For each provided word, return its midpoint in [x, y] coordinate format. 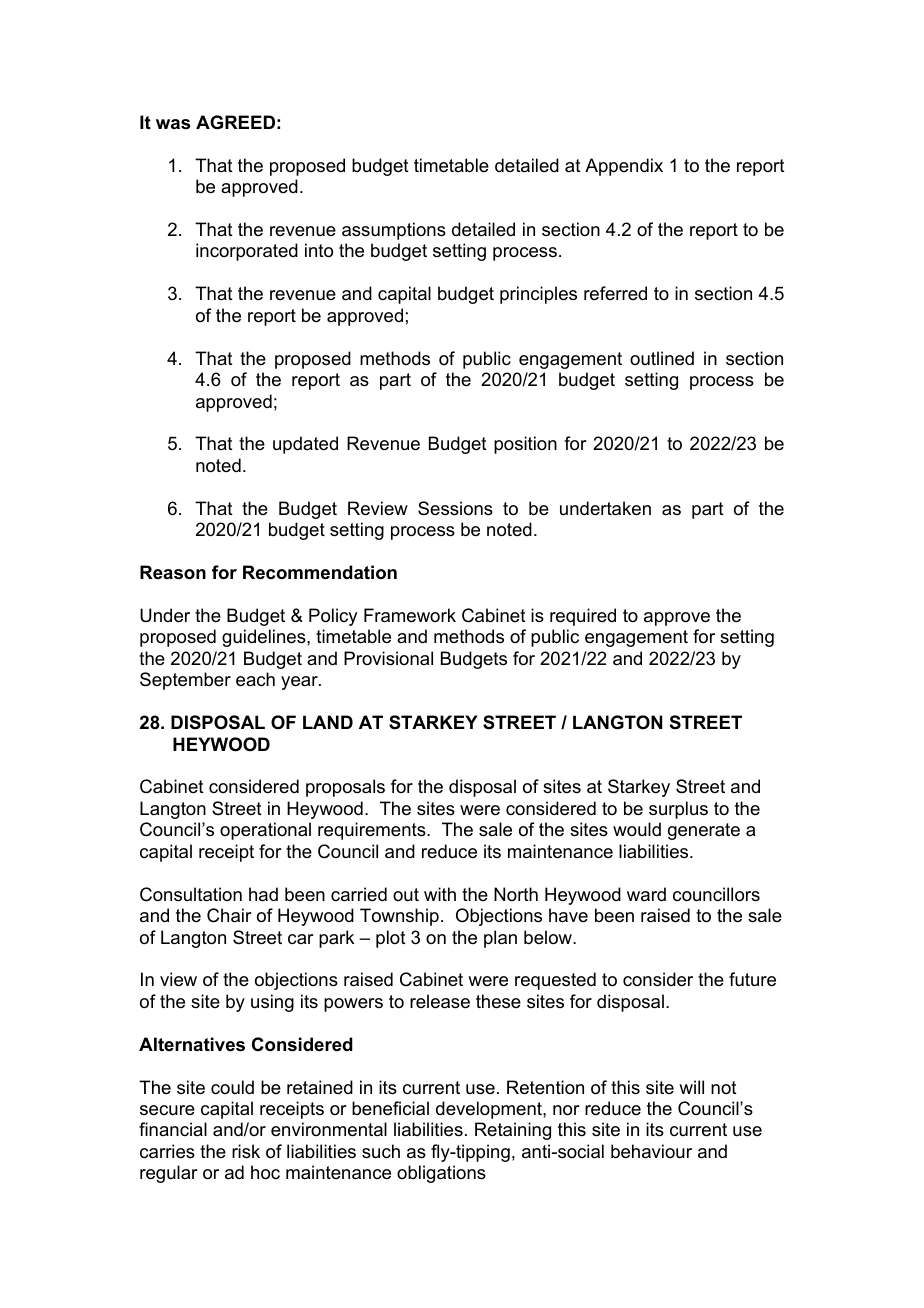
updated [305, 445]
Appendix [624, 167]
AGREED [235, 122]
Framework [410, 615]
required [583, 617]
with [440, 894]
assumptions [394, 231]
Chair [229, 915]
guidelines [265, 638]
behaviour [651, 1151]
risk [246, 1151]
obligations [441, 1174]
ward [646, 894]
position [525, 445]
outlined [662, 358]
